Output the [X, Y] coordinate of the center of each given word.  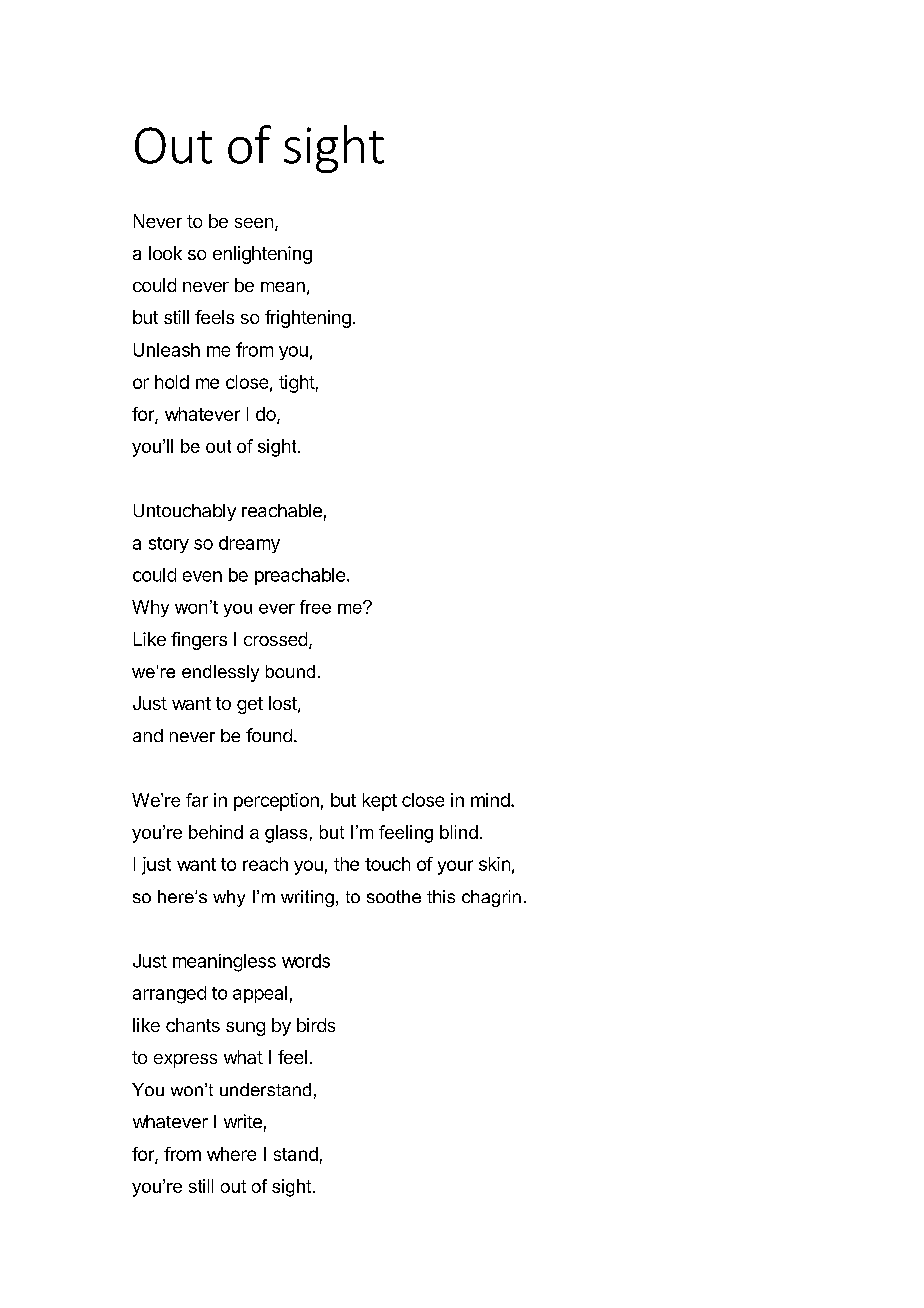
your [455, 867]
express [185, 1061]
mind [490, 800]
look [165, 253]
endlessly [220, 673]
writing [307, 898]
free [315, 607]
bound [290, 671]
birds [316, 1025]
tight [297, 384]
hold [172, 382]
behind [216, 832]
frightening [308, 319]
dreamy [249, 544]
